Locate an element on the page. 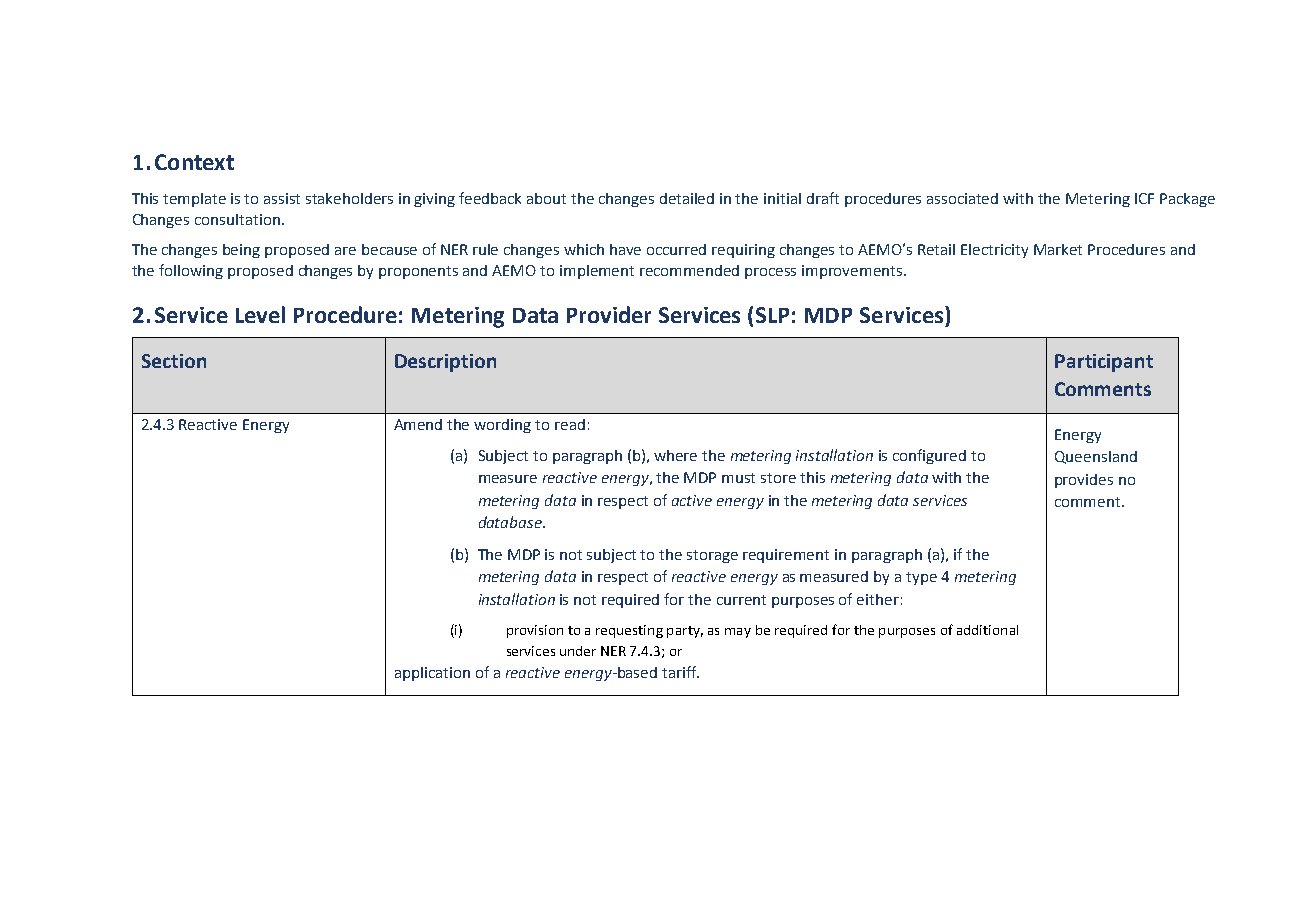 The height and width of the image is (924, 1308). requirement is located at coordinates (786, 556).
